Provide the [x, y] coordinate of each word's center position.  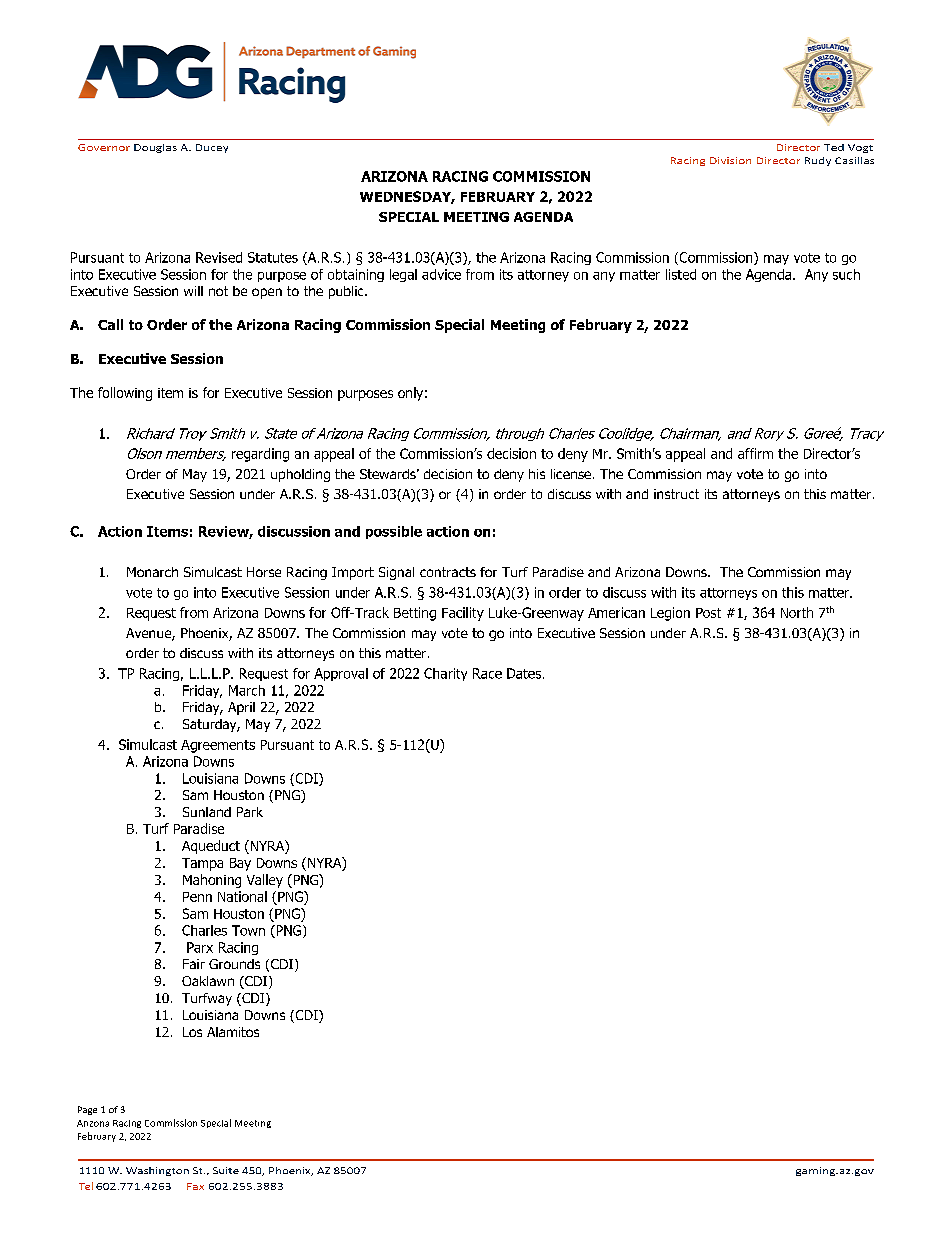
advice [441, 274]
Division [730, 160]
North [797, 612]
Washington [157, 1171]
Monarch [152, 572]
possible [394, 532]
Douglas [155, 148]
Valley [265, 881]
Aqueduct [211, 847]
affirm [755, 453]
